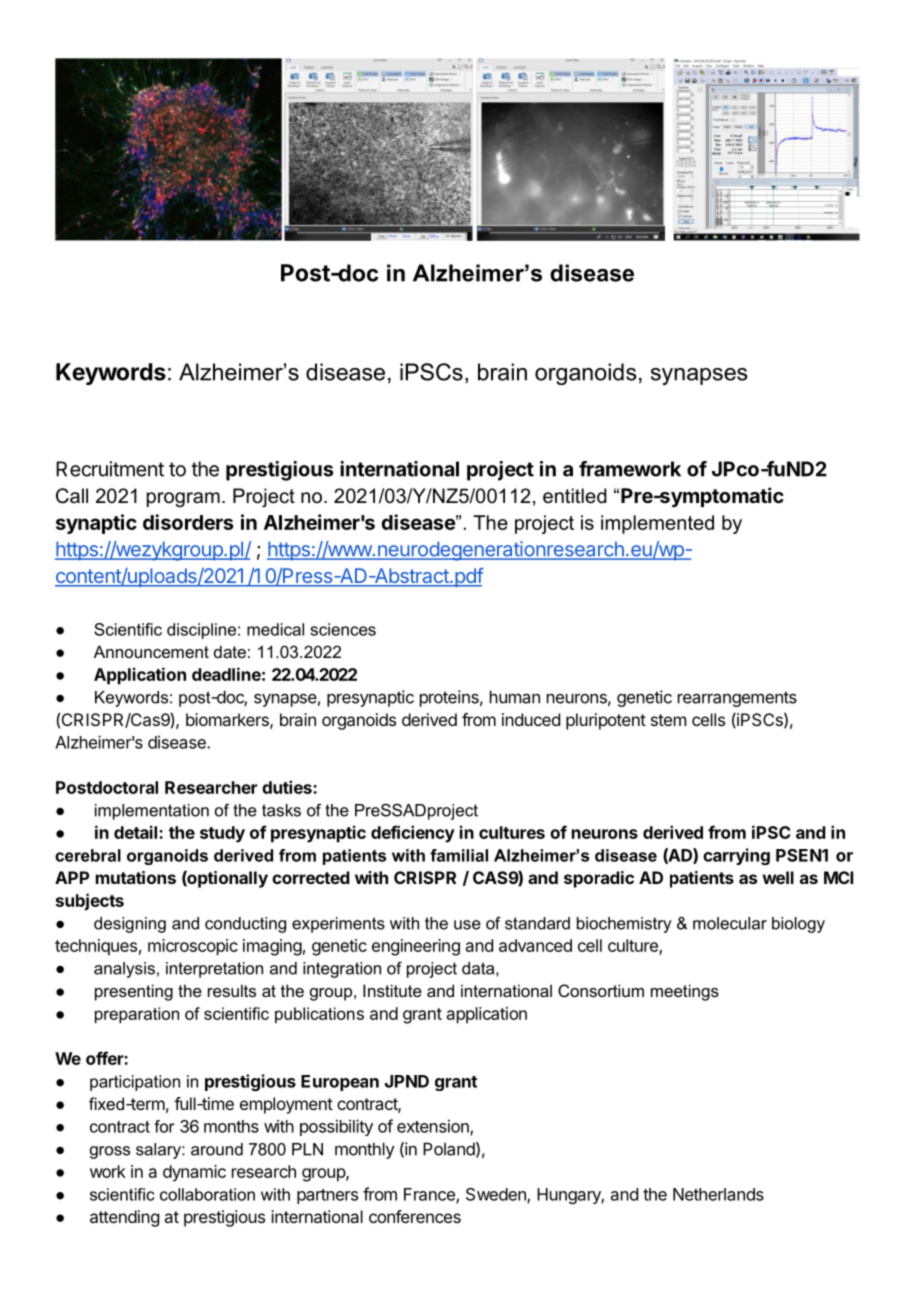 Image resolution: width=924 pixels, height=1307 pixels. I want to click on familial, so click(459, 855).
